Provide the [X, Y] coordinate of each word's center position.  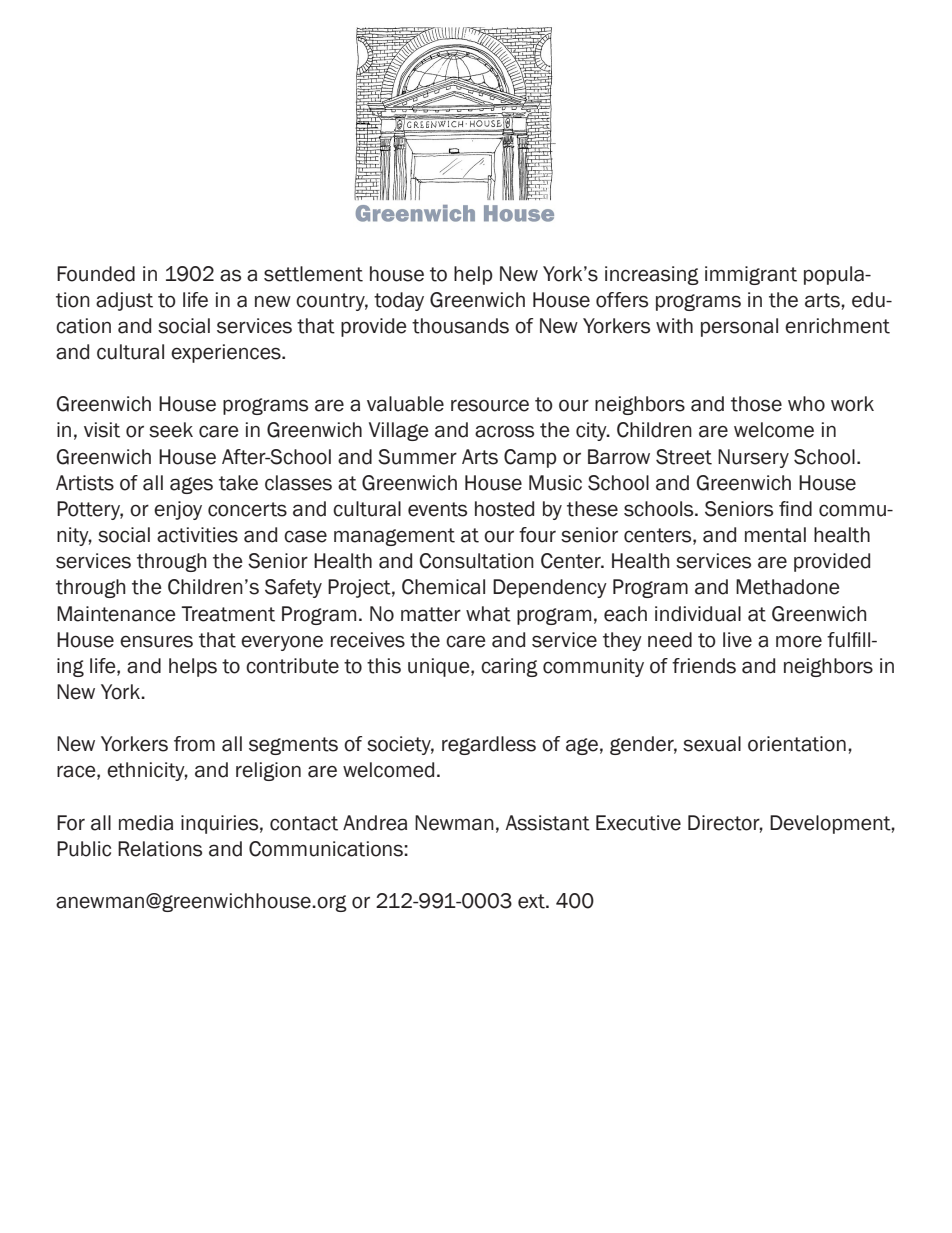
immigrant [751, 275]
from [194, 744]
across [504, 431]
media [146, 823]
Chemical [443, 587]
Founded [96, 274]
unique [440, 667]
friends [704, 666]
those [756, 404]
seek [171, 430]
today [399, 301]
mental [775, 535]
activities [197, 535]
